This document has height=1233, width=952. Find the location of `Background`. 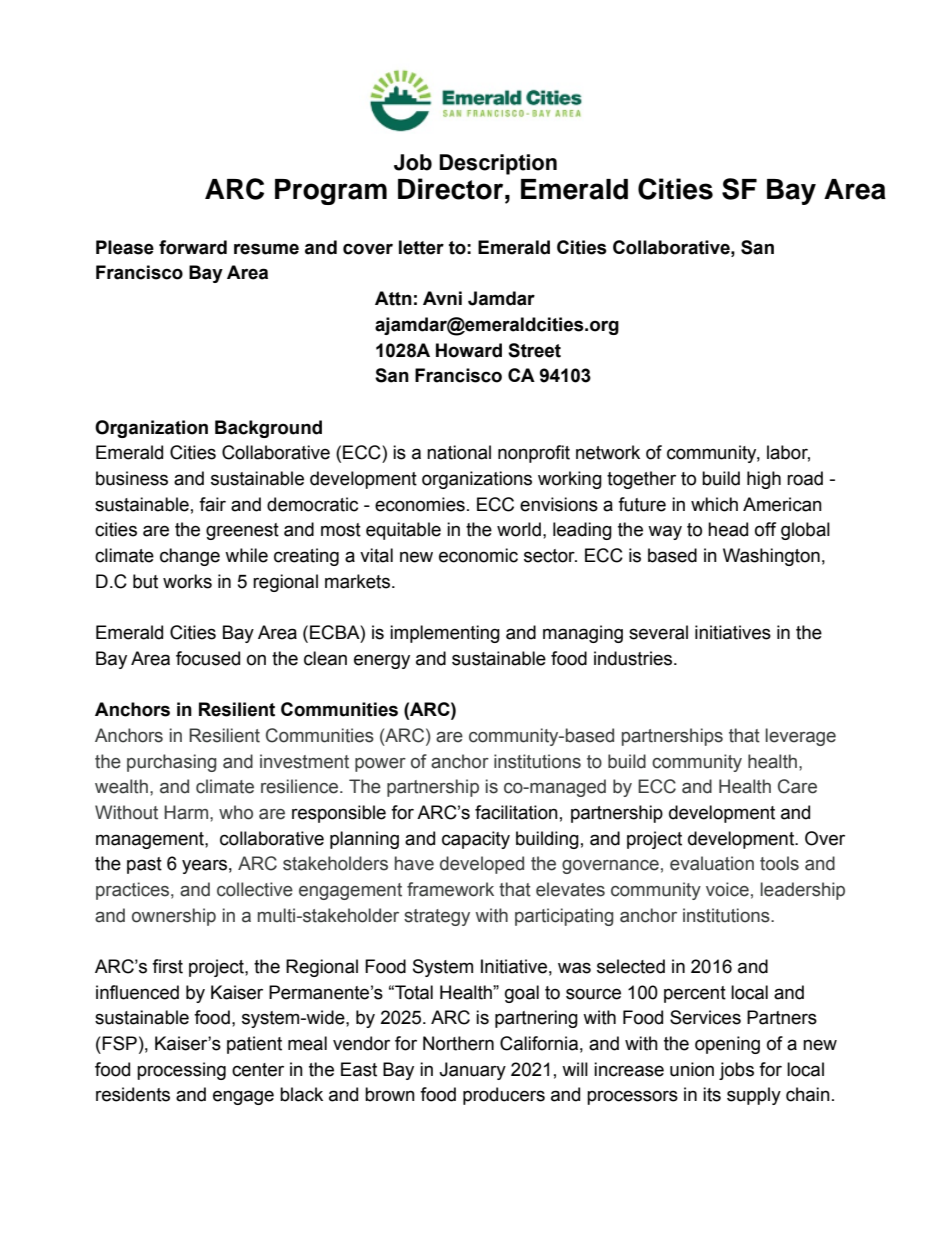

Background is located at coordinates (268, 429).
